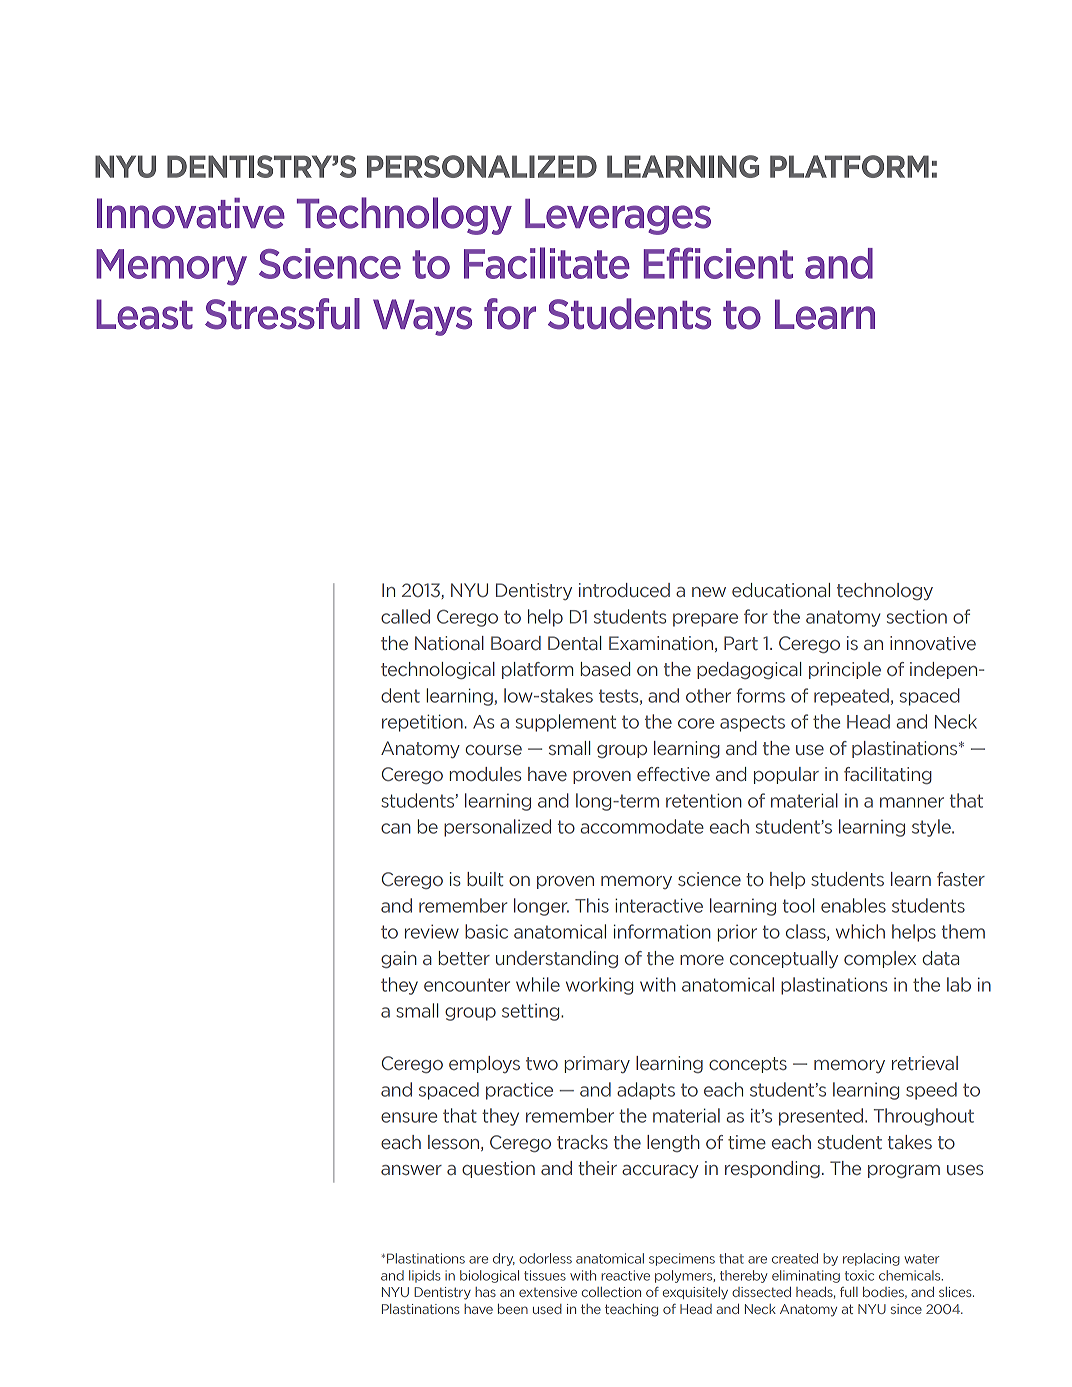 This screenshot has width=1072, height=1387. What do you see at coordinates (917, 616) in the screenshot?
I see `section` at bounding box center [917, 616].
